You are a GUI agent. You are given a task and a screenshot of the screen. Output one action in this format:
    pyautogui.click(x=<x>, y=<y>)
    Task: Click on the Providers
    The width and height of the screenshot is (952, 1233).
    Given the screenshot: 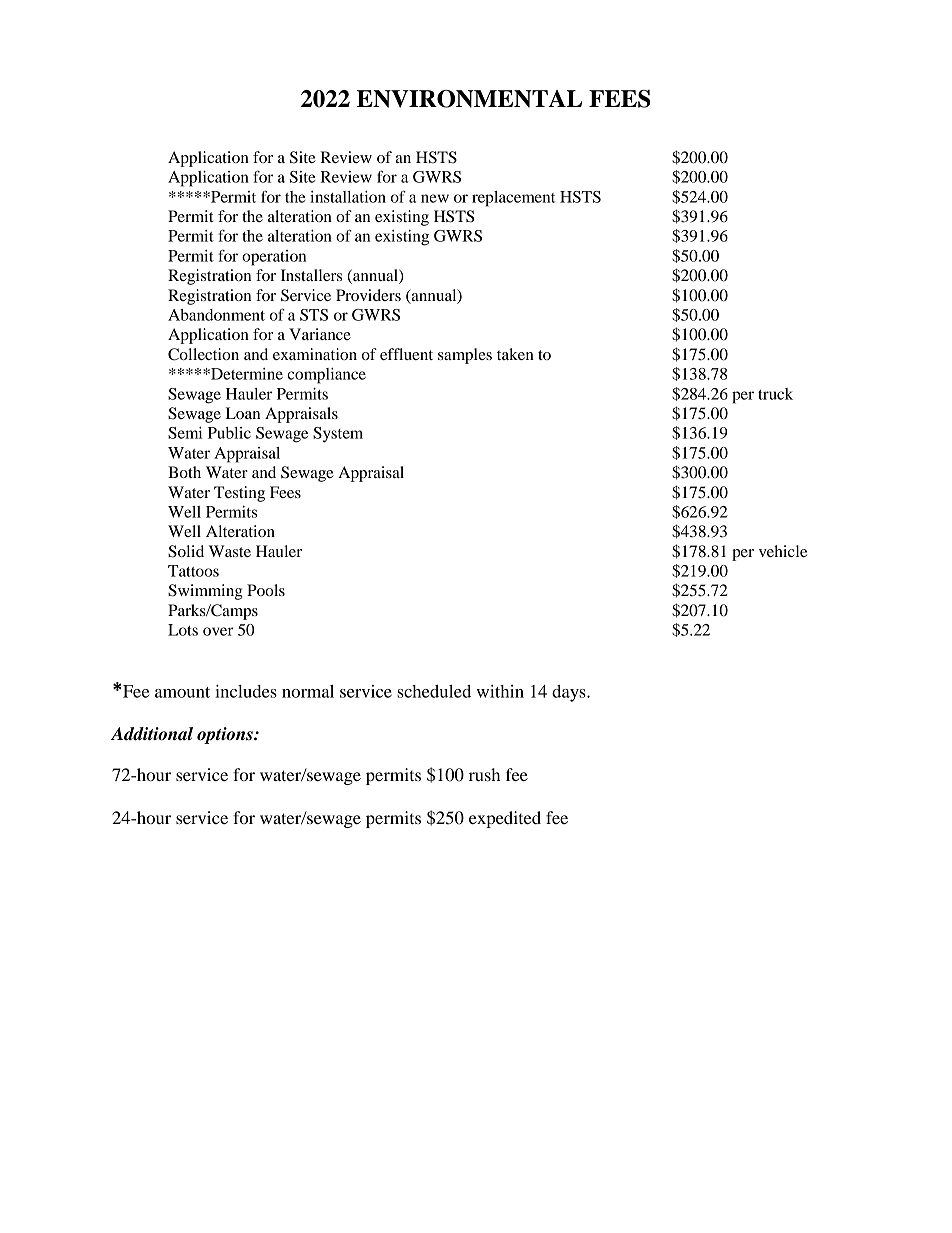 What is the action you would take?
    pyautogui.click(x=368, y=295)
